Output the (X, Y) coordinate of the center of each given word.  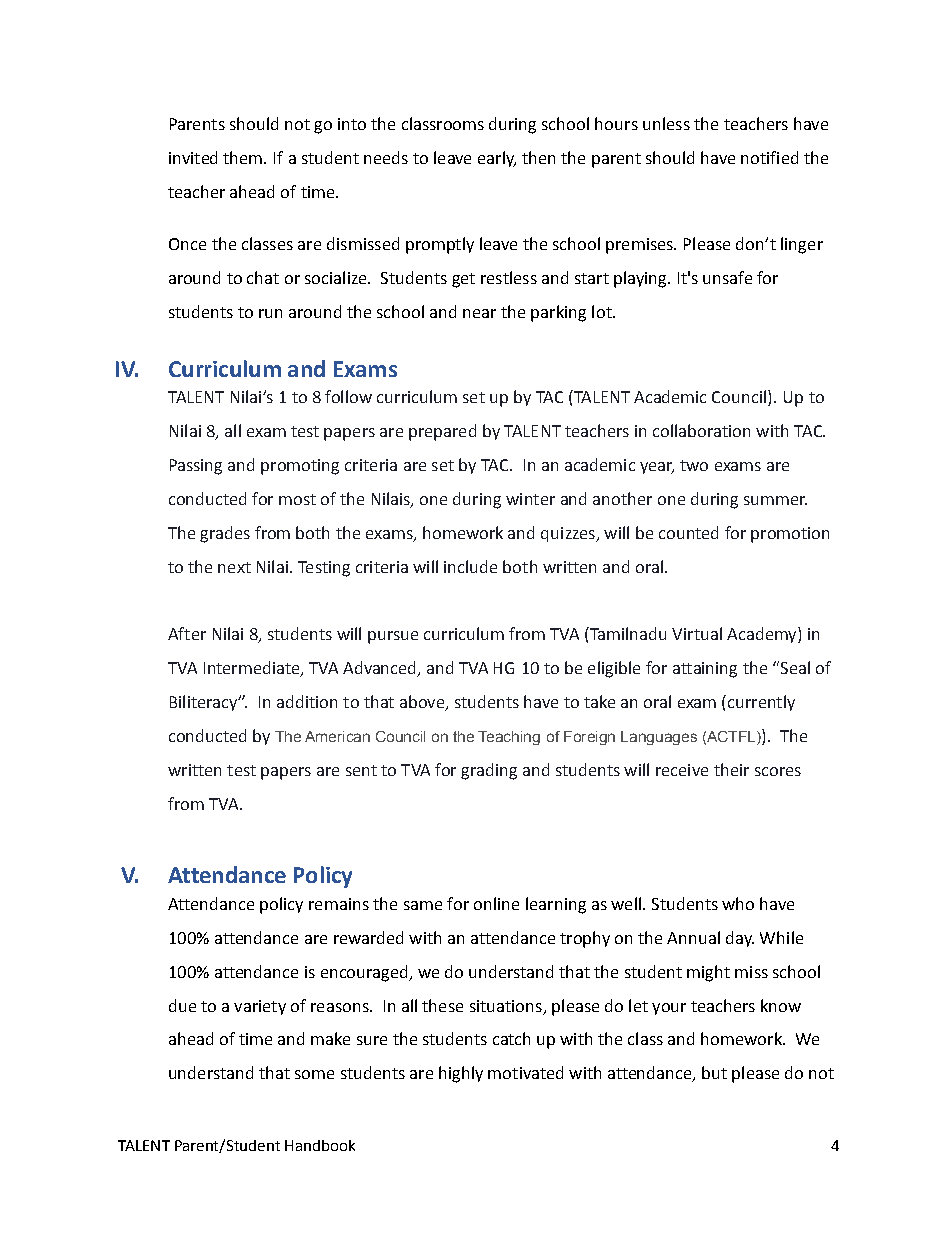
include (470, 566)
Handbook (320, 1145)
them (244, 157)
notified (769, 157)
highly (461, 1074)
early (497, 159)
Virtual (697, 633)
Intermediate (253, 669)
